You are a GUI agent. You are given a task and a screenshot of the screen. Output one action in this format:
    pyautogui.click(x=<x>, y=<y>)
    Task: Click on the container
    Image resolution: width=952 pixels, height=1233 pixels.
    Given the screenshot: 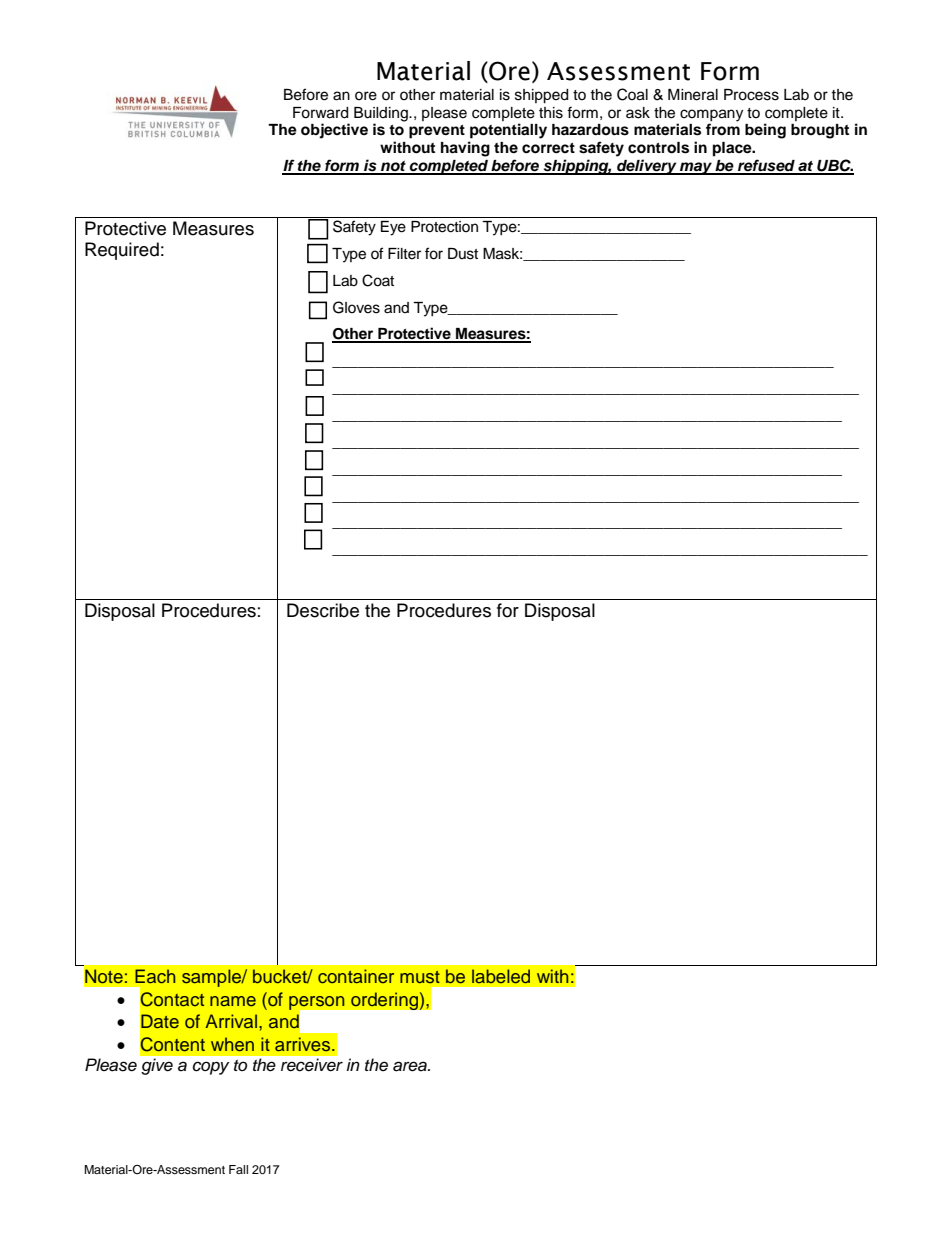 What is the action you would take?
    pyautogui.click(x=356, y=976)
